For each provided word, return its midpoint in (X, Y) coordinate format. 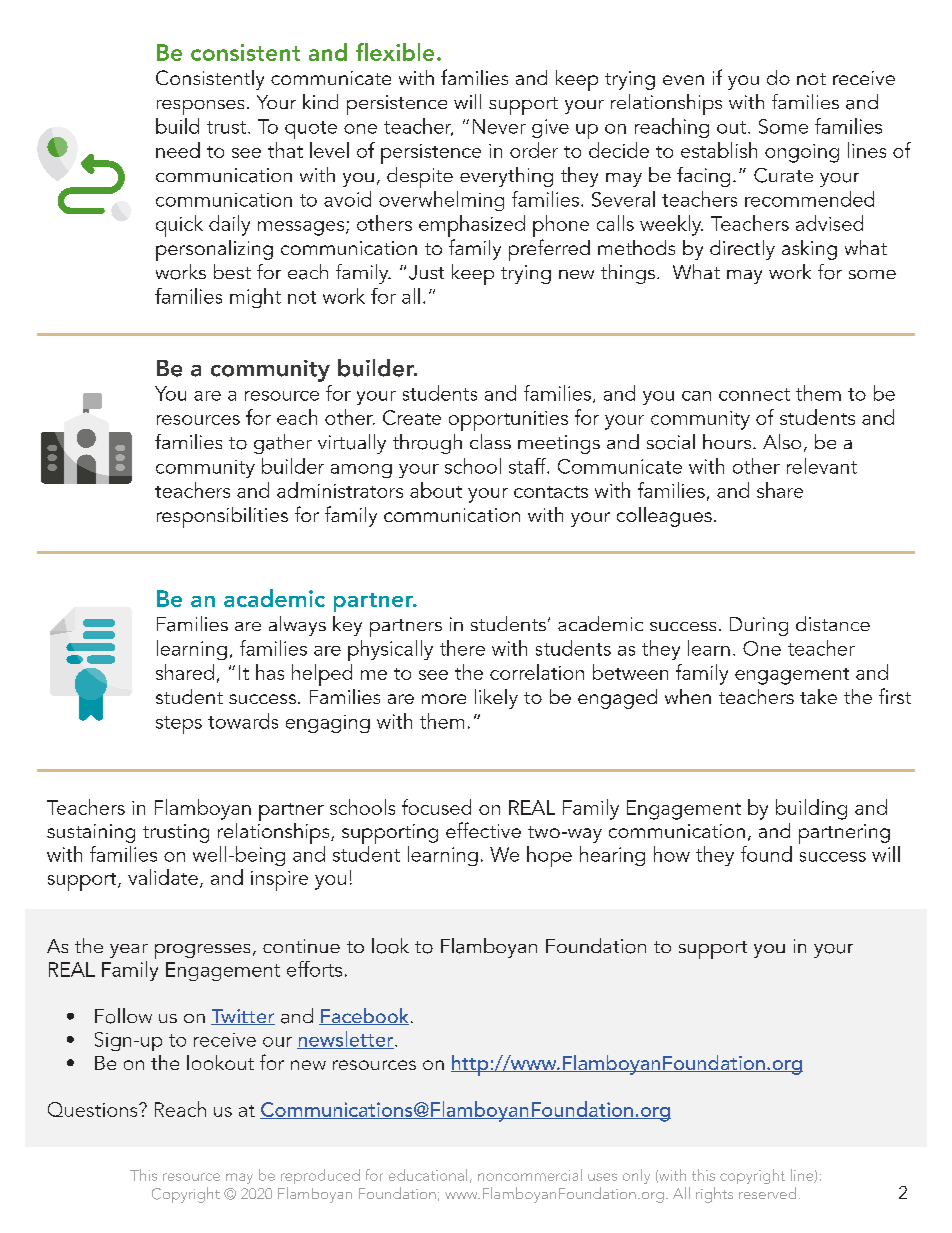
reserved (767, 1193)
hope (549, 856)
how (672, 854)
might (255, 298)
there (462, 648)
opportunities (508, 421)
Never (499, 126)
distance (833, 623)
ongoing (802, 153)
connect (754, 394)
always (297, 626)
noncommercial (530, 1175)
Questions (94, 1109)
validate (163, 877)
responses (200, 107)
